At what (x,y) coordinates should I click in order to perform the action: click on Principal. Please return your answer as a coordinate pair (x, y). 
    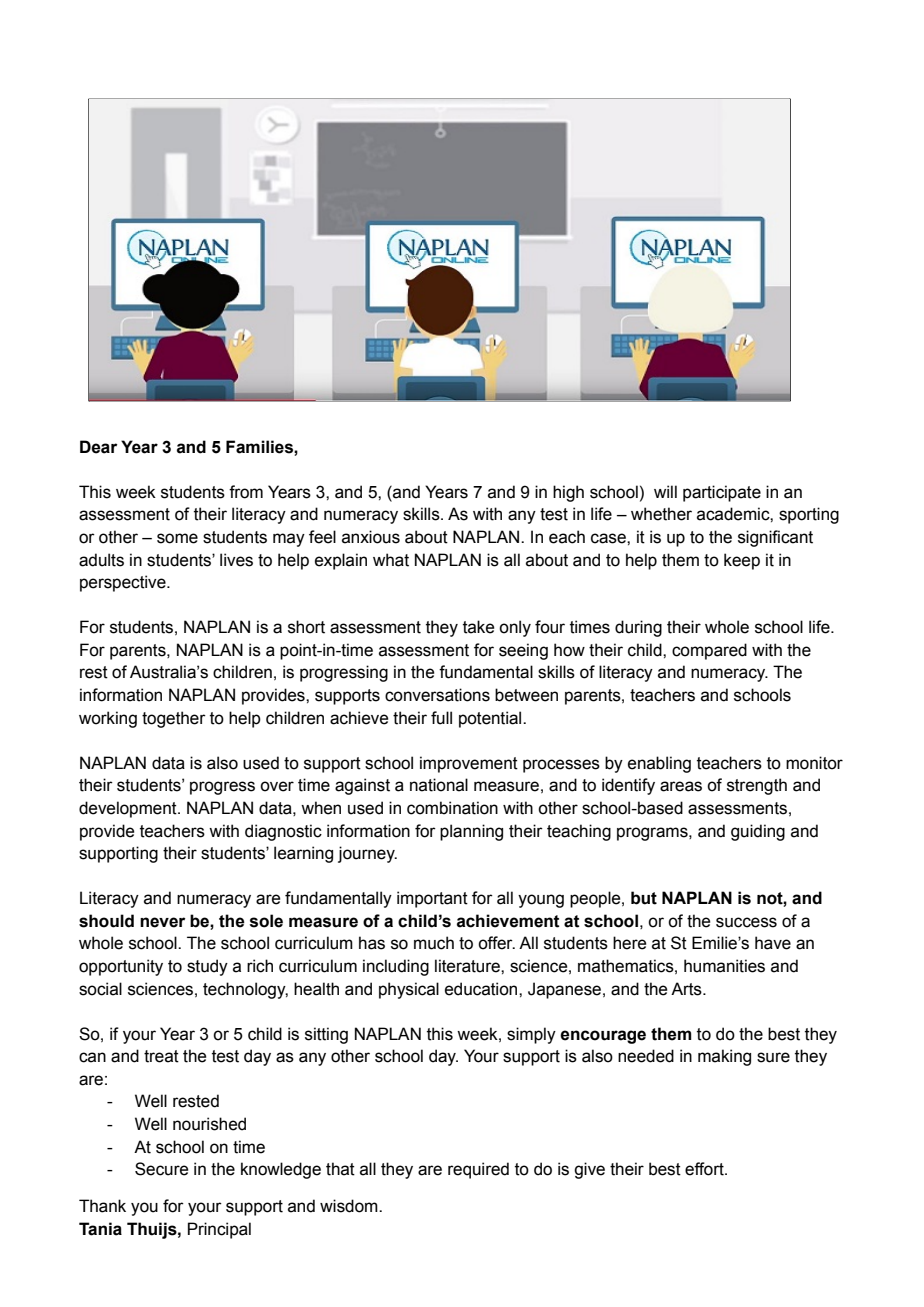
    Looking at the image, I should click on (219, 1230).
